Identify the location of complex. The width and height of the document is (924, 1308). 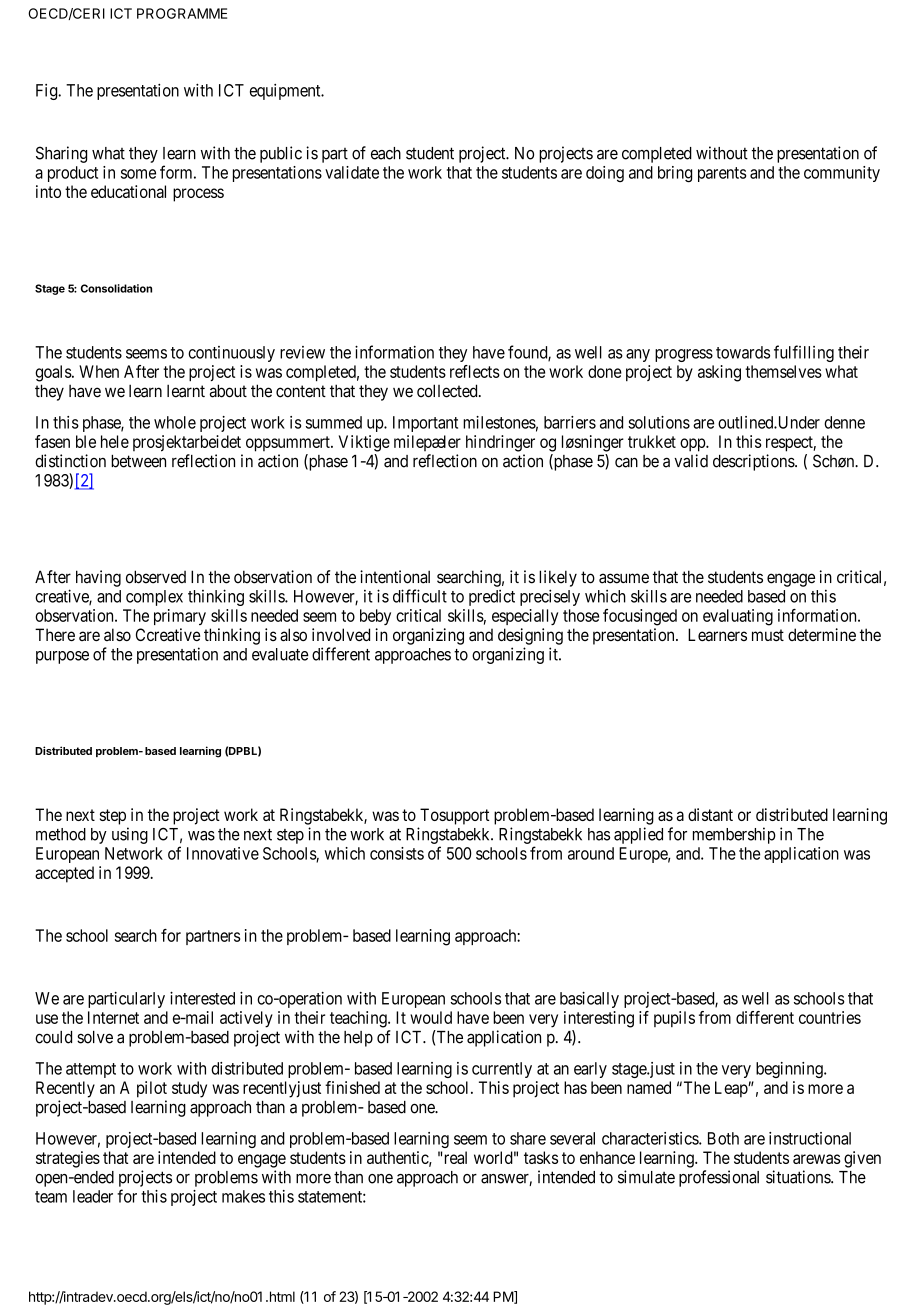
(154, 598).
